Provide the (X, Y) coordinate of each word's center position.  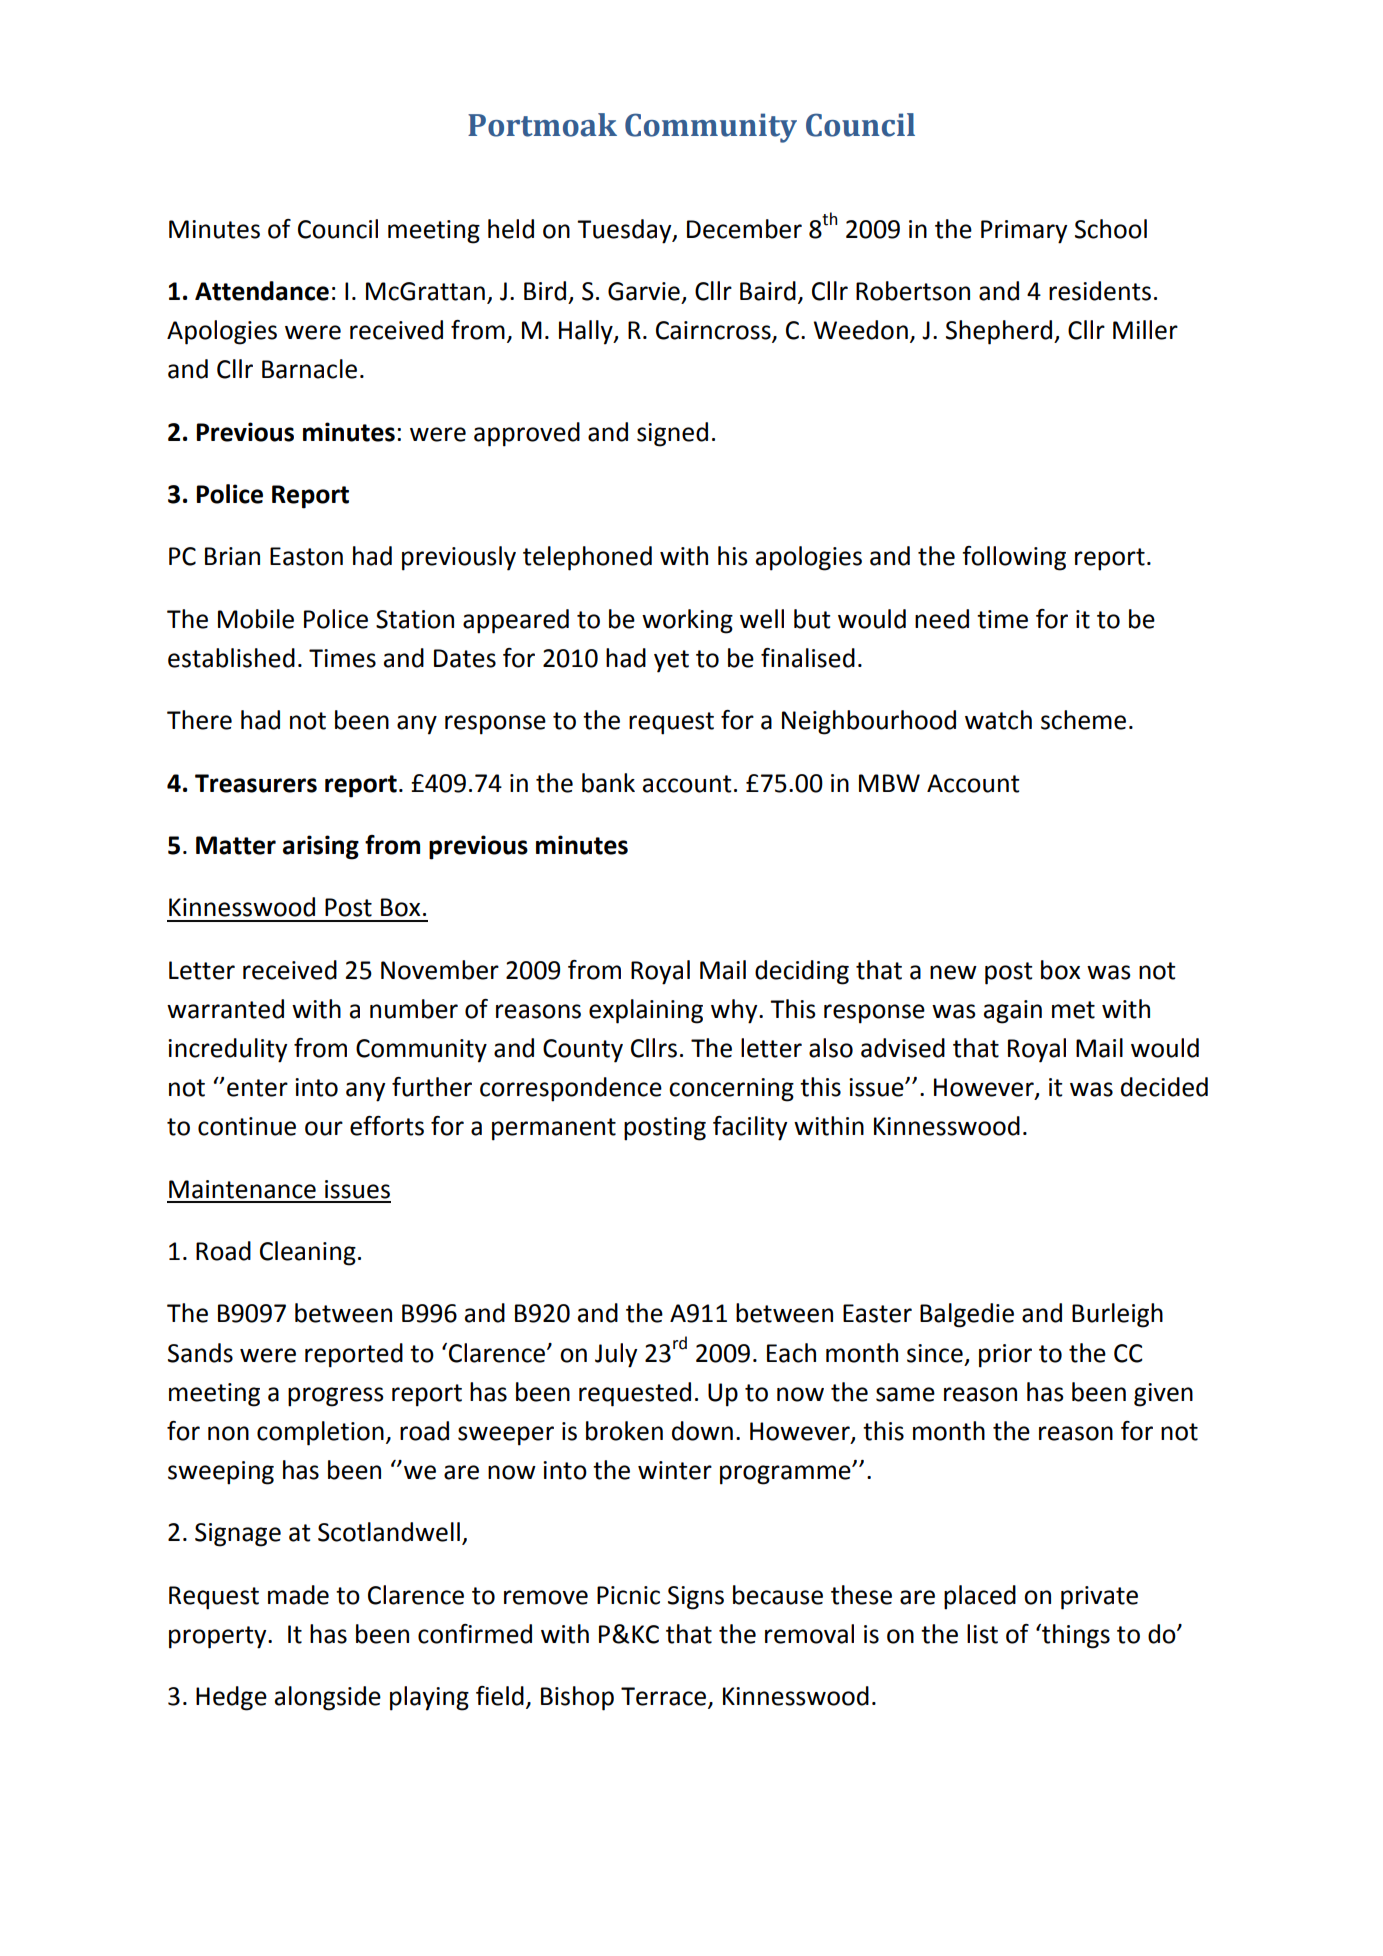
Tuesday (625, 231)
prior (1005, 1356)
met (1073, 1010)
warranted (225, 1009)
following (1014, 558)
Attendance (262, 291)
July (616, 1355)
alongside (328, 1698)
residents (1100, 291)
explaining (646, 1011)
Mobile (256, 619)
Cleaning (308, 1253)
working (687, 621)
